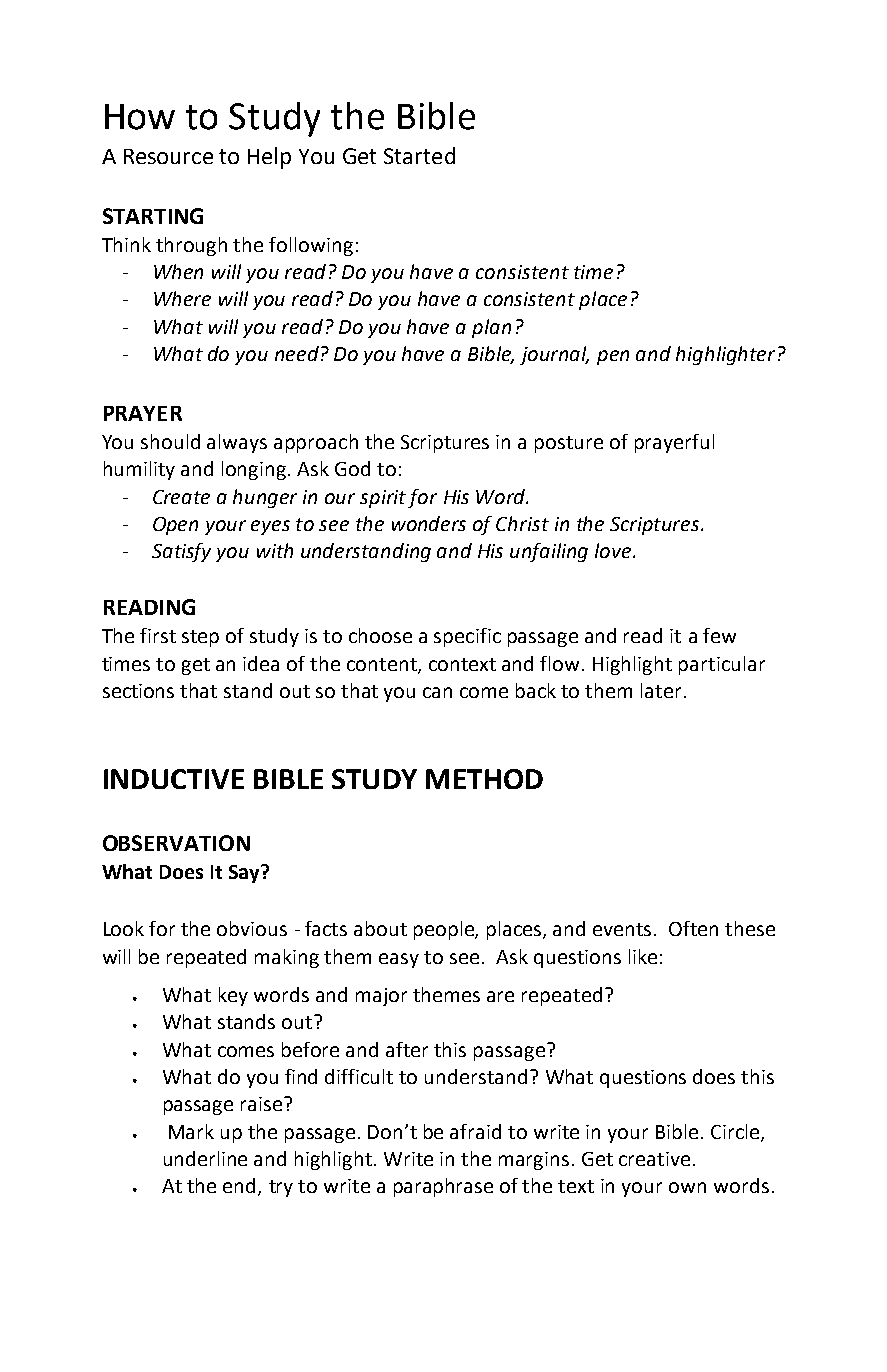 This page has height=1372, width=887. Describe the element at coordinates (168, 156) in the page. I see `Resource` at that location.
